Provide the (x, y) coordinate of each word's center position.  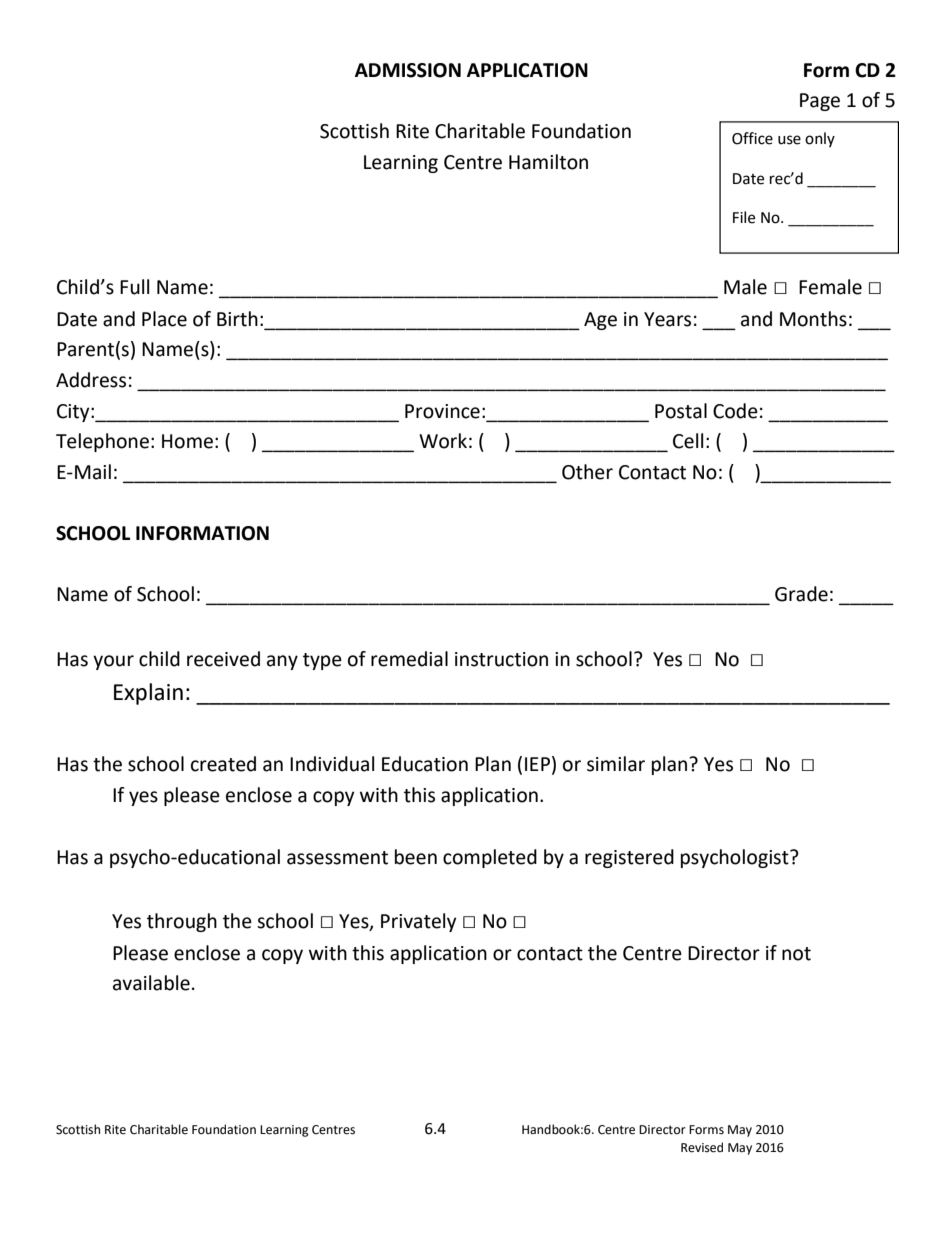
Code (735, 411)
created (223, 764)
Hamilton (548, 162)
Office (752, 138)
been (416, 857)
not (796, 954)
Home (187, 441)
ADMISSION (408, 70)
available (151, 983)
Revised (702, 1147)
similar (616, 764)
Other (587, 472)
